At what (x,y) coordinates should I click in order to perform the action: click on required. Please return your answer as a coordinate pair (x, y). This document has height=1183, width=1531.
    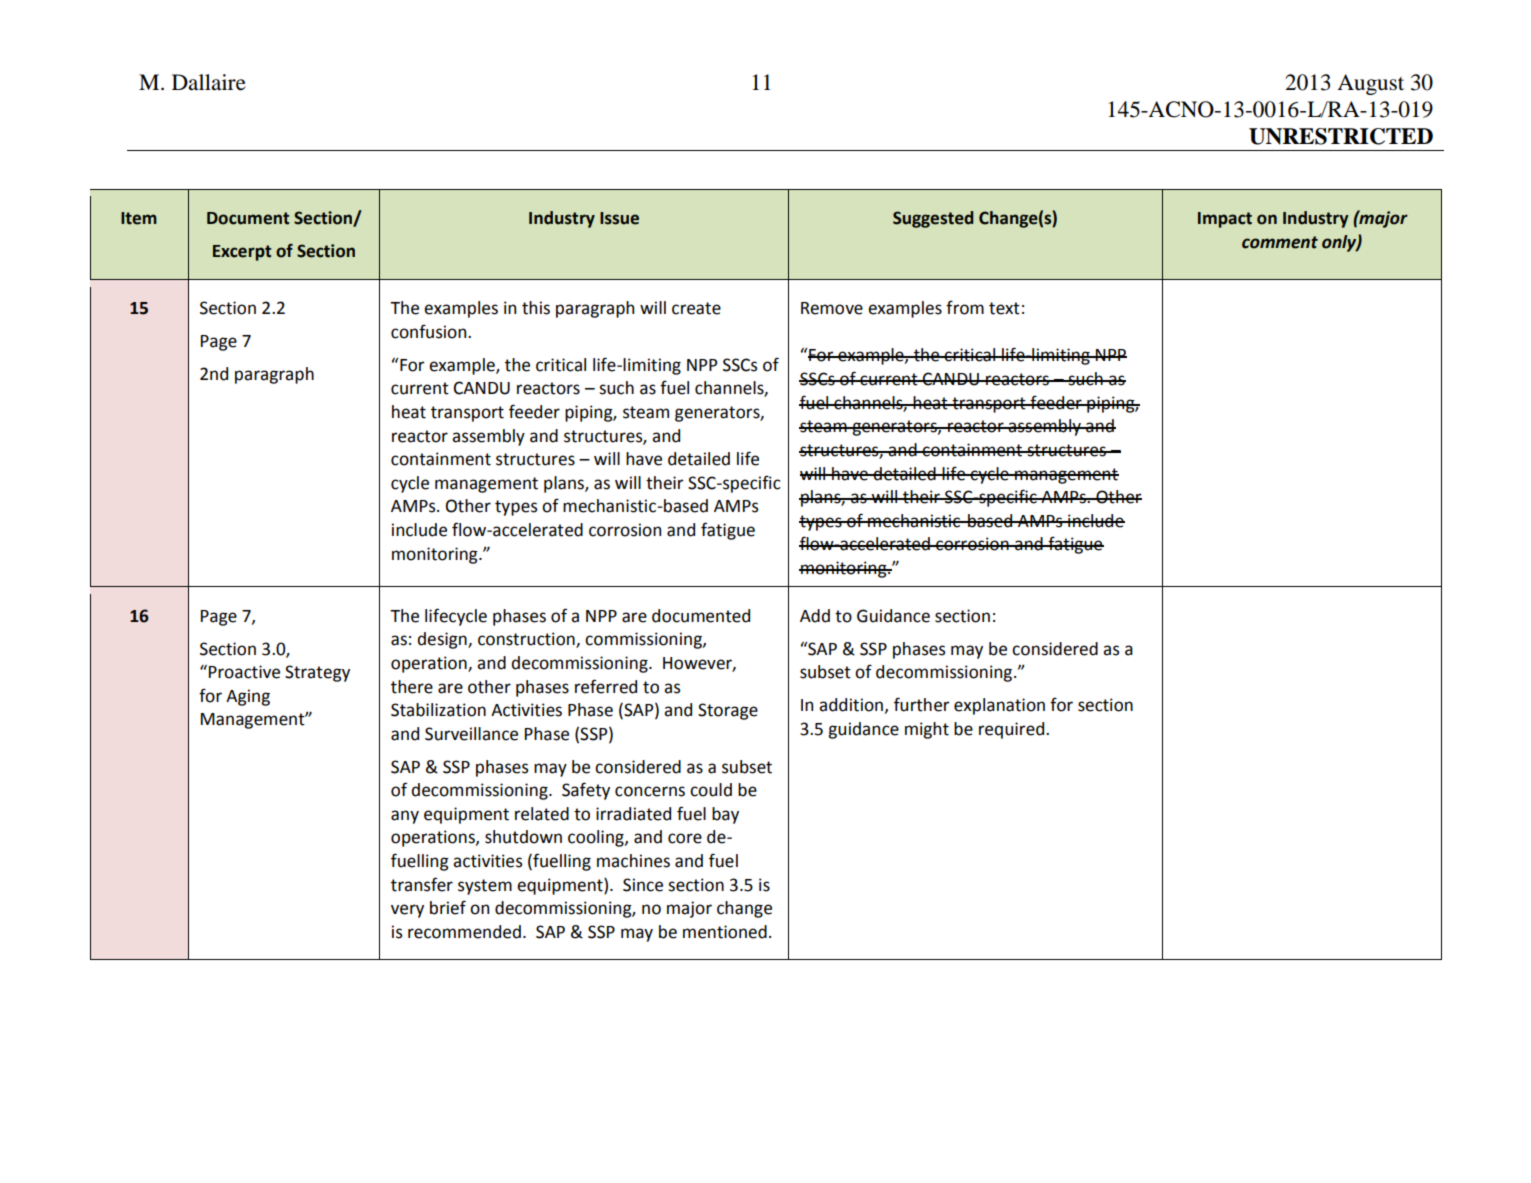
    Looking at the image, I should click on (1013, 730).
